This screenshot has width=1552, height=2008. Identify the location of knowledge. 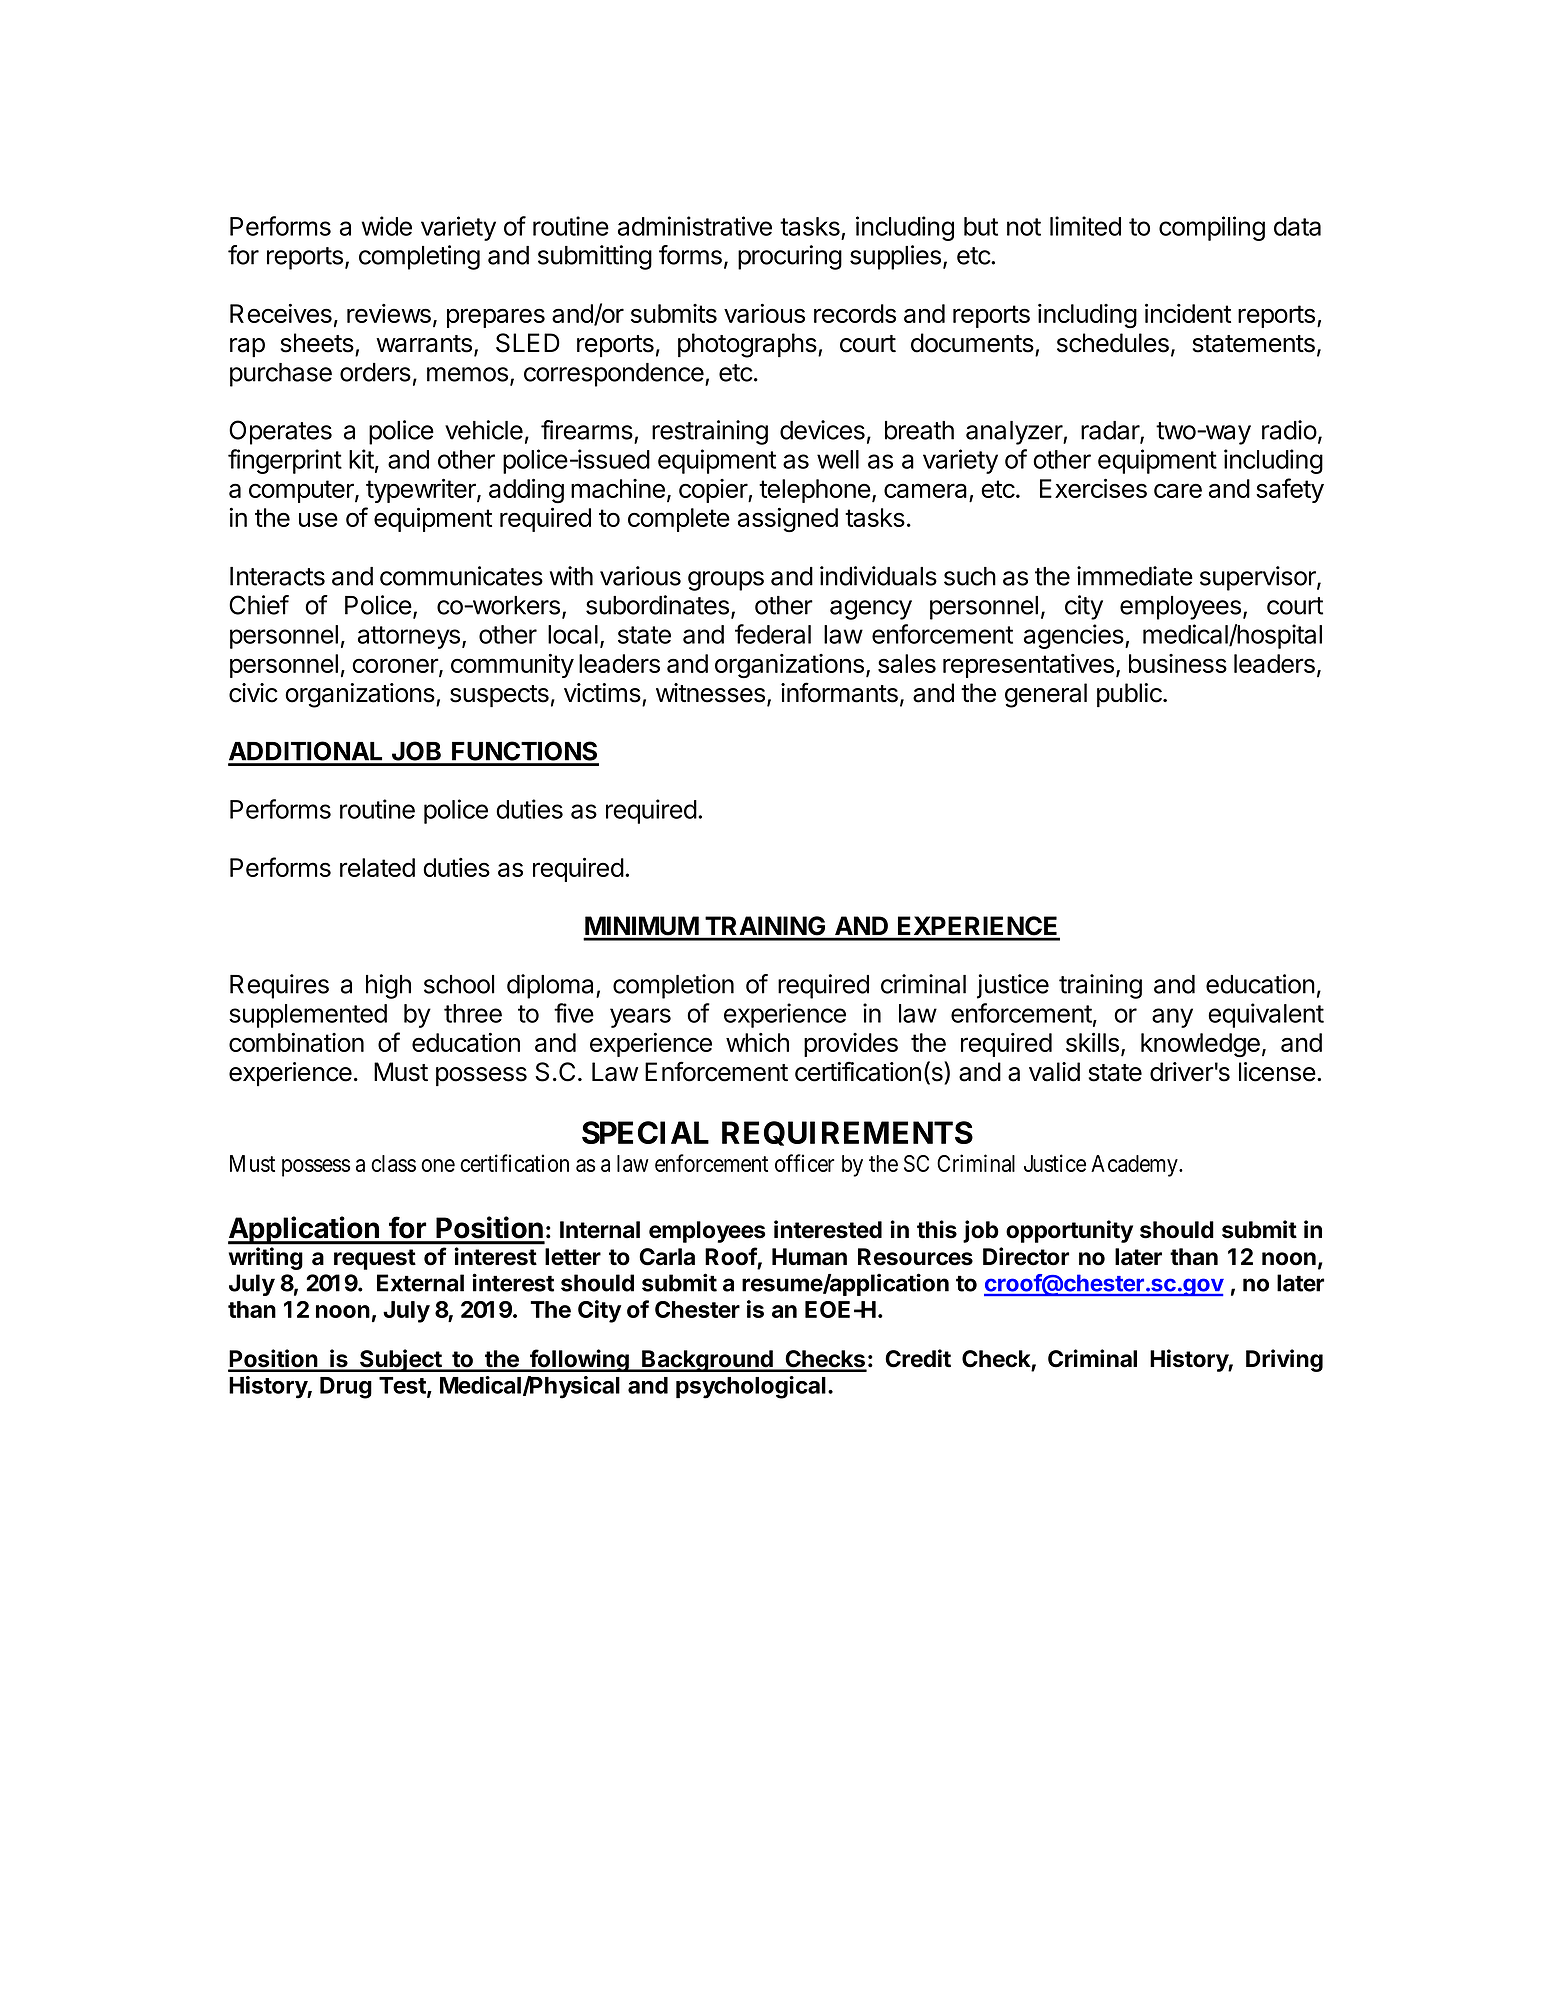
(1200, 1045).
